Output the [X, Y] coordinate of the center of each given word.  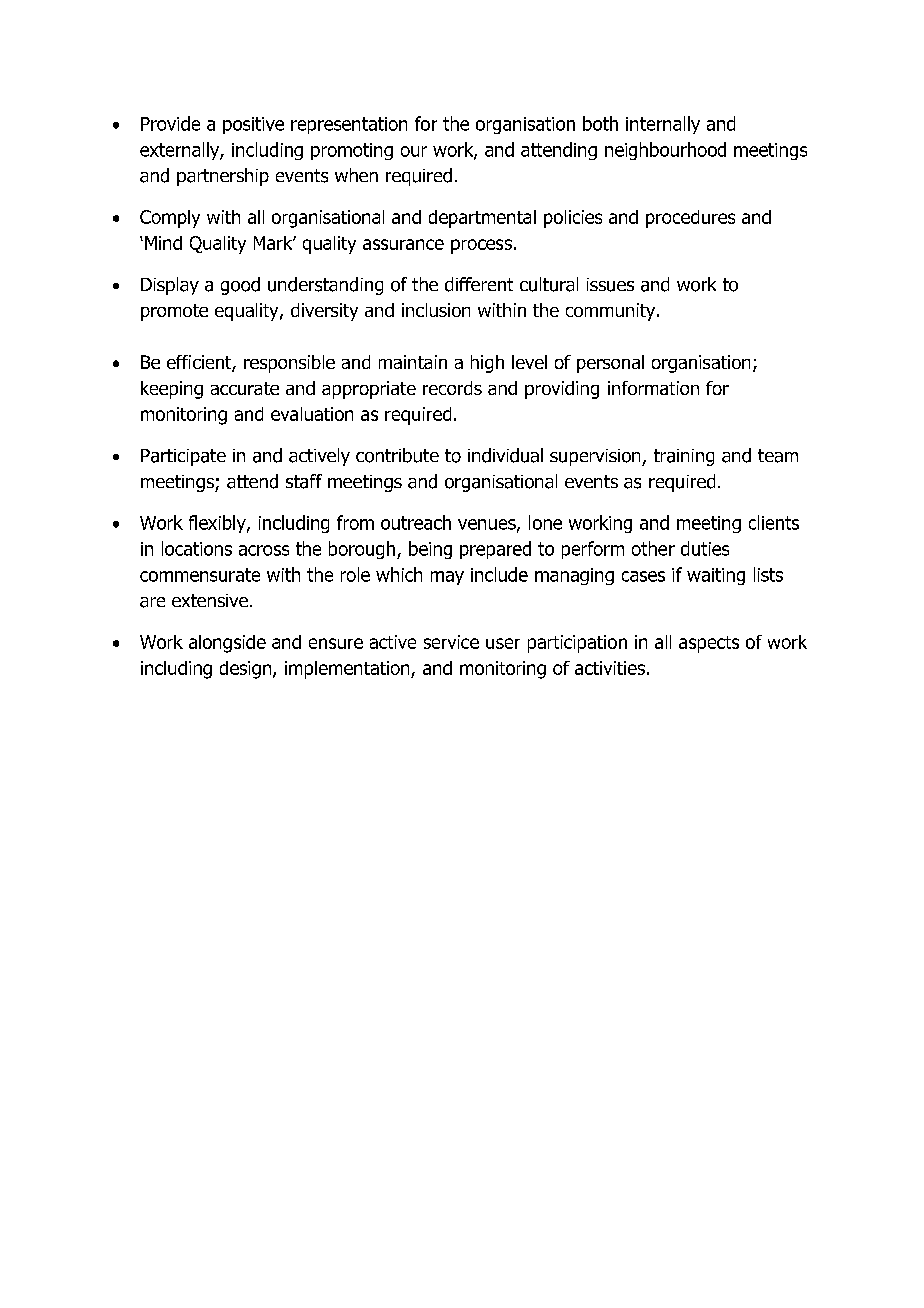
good [240, 286]
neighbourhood [665, 151]
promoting [352, 151]
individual [505, 455]
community [612, 312]
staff [304, 481]
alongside [227, 644]
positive [253, 125]
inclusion [436, 310]
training [684, 457]
